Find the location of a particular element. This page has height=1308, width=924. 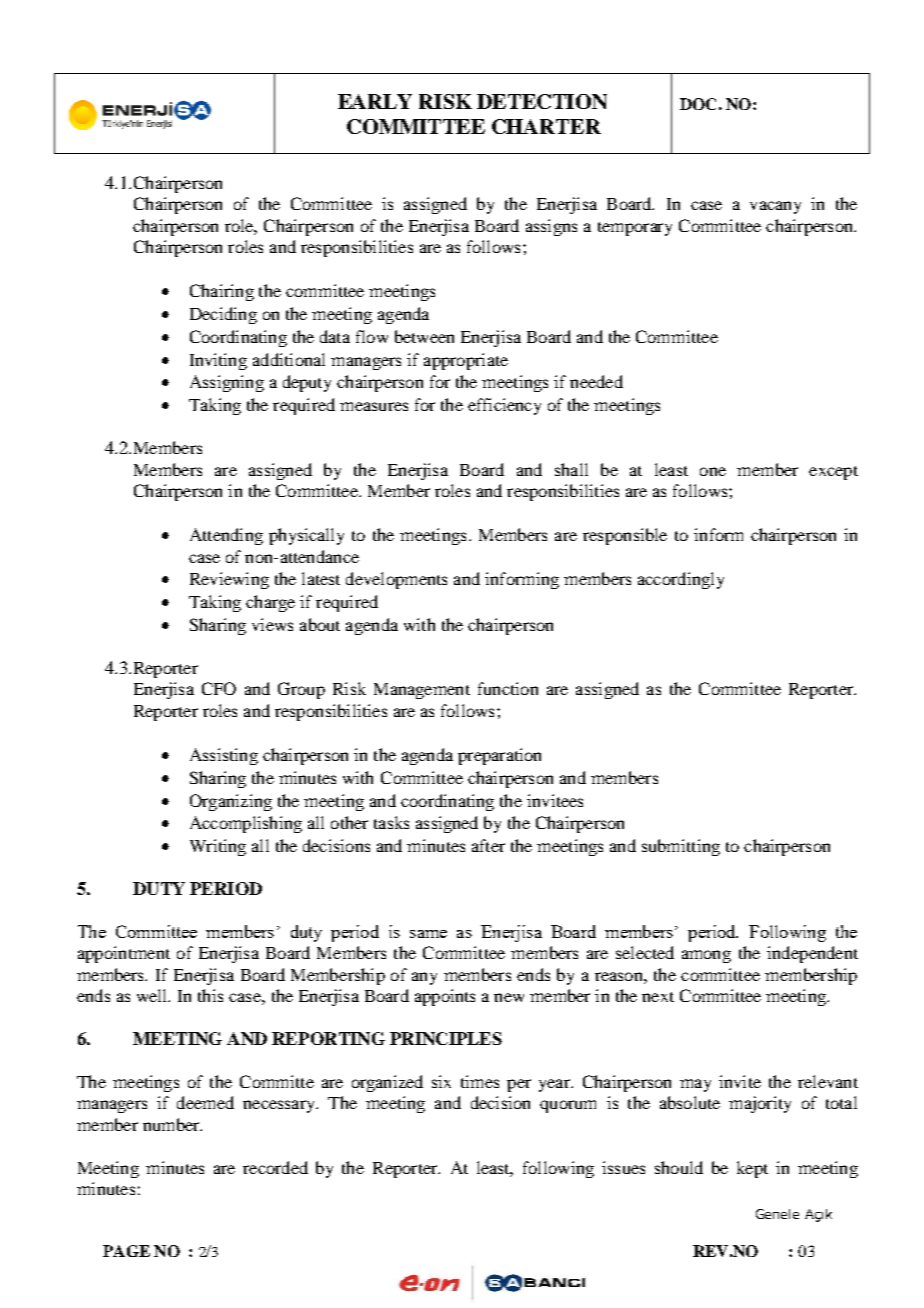

same is located at coordinates (428, 934).
